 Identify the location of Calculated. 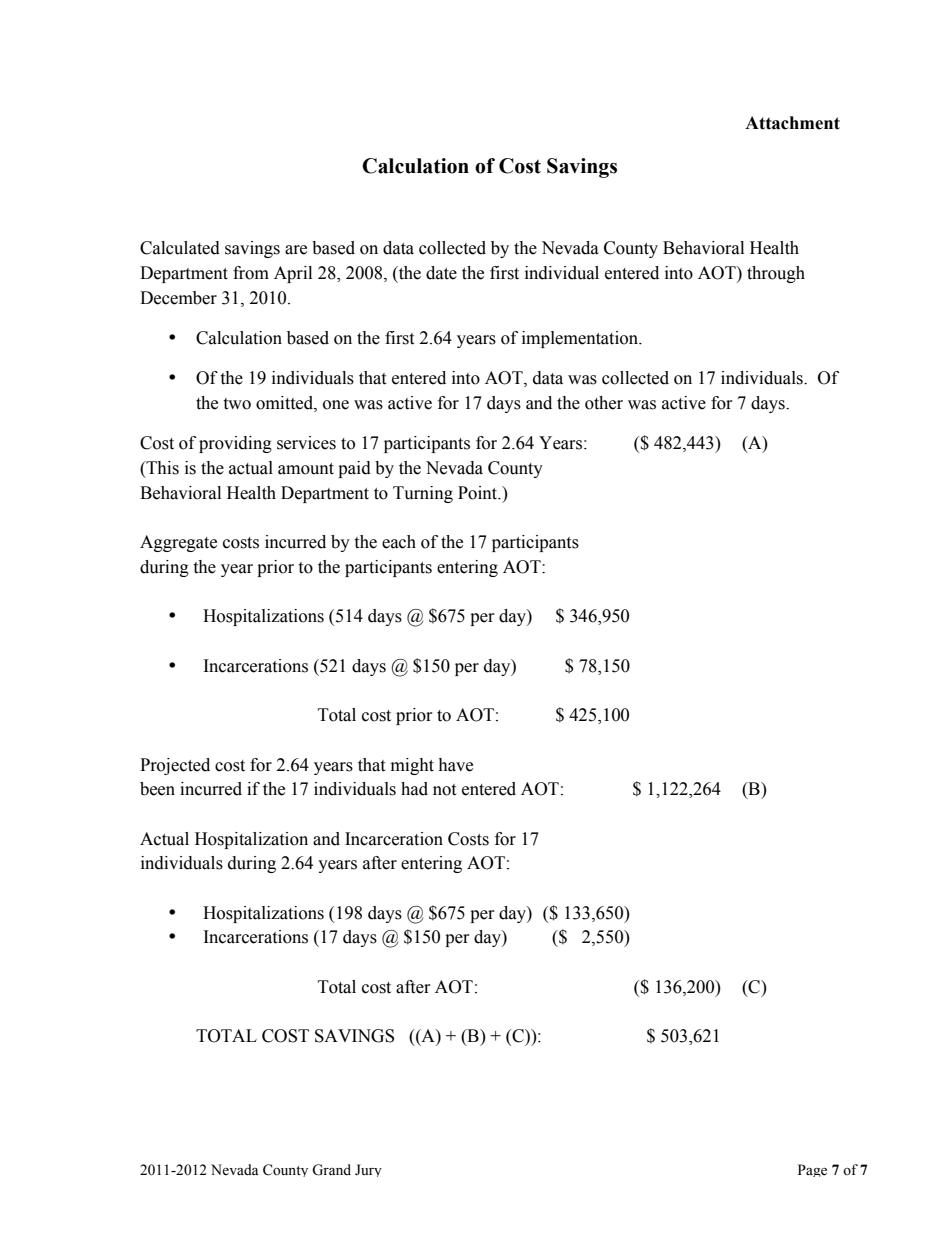
(180, 248).
